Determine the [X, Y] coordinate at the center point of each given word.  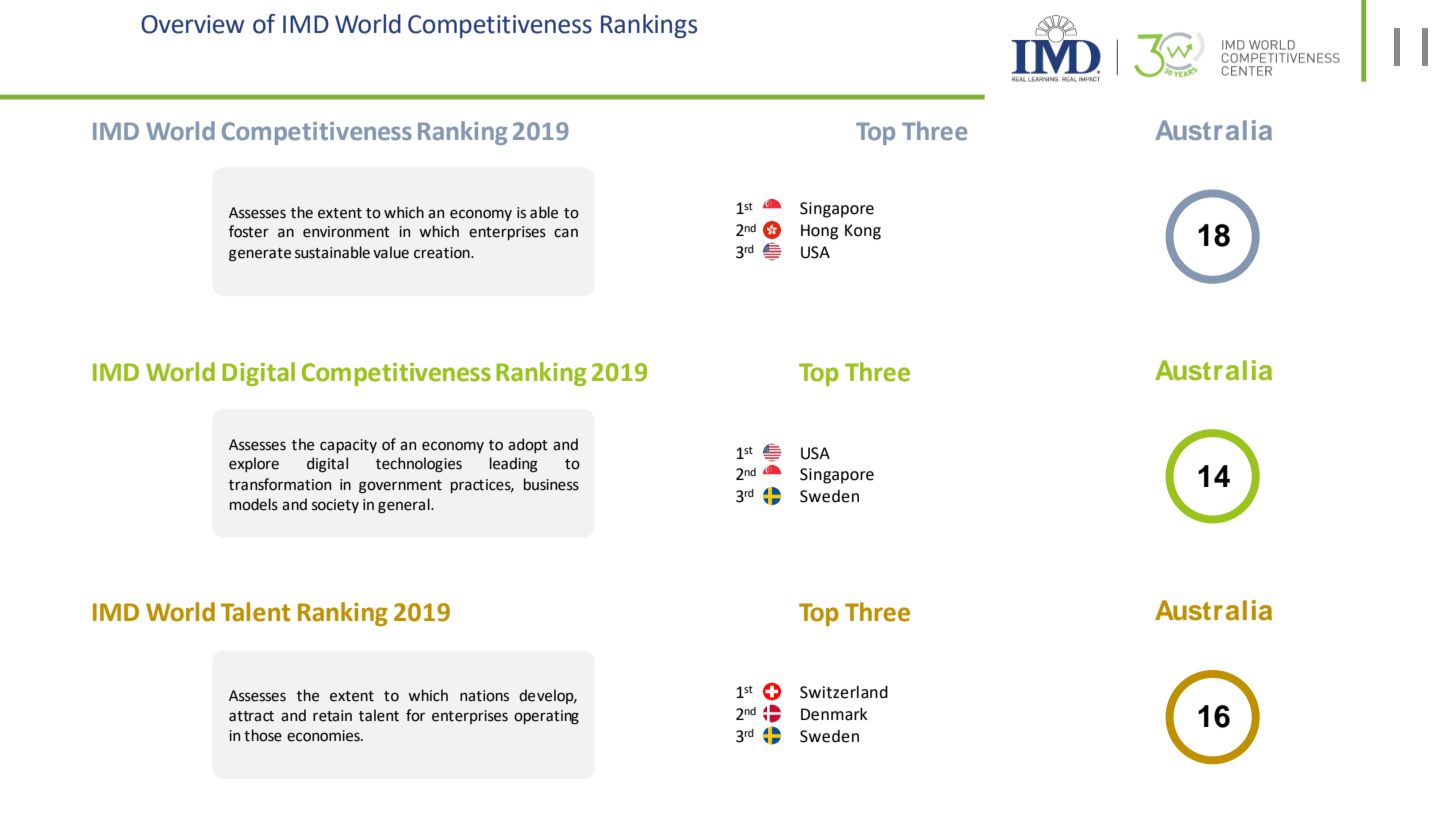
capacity [348, 446]
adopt [528, 445]
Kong [863, 232]
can [566, 233]
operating [546, 717]
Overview [193, 24]
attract [251, 716]
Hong [819, 232]
